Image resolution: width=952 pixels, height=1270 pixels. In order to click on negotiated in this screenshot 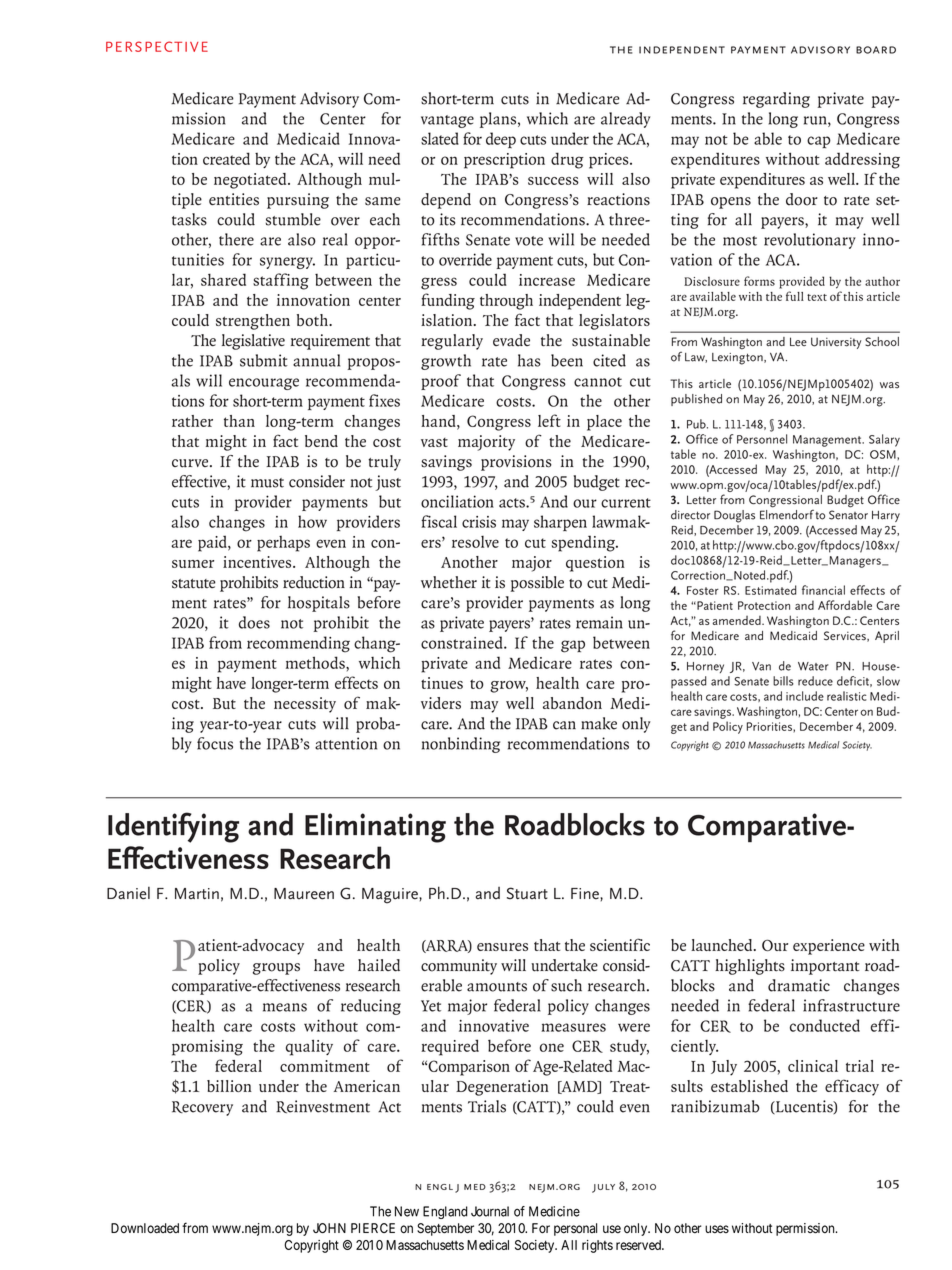, I will do `click(251, 181)`.
